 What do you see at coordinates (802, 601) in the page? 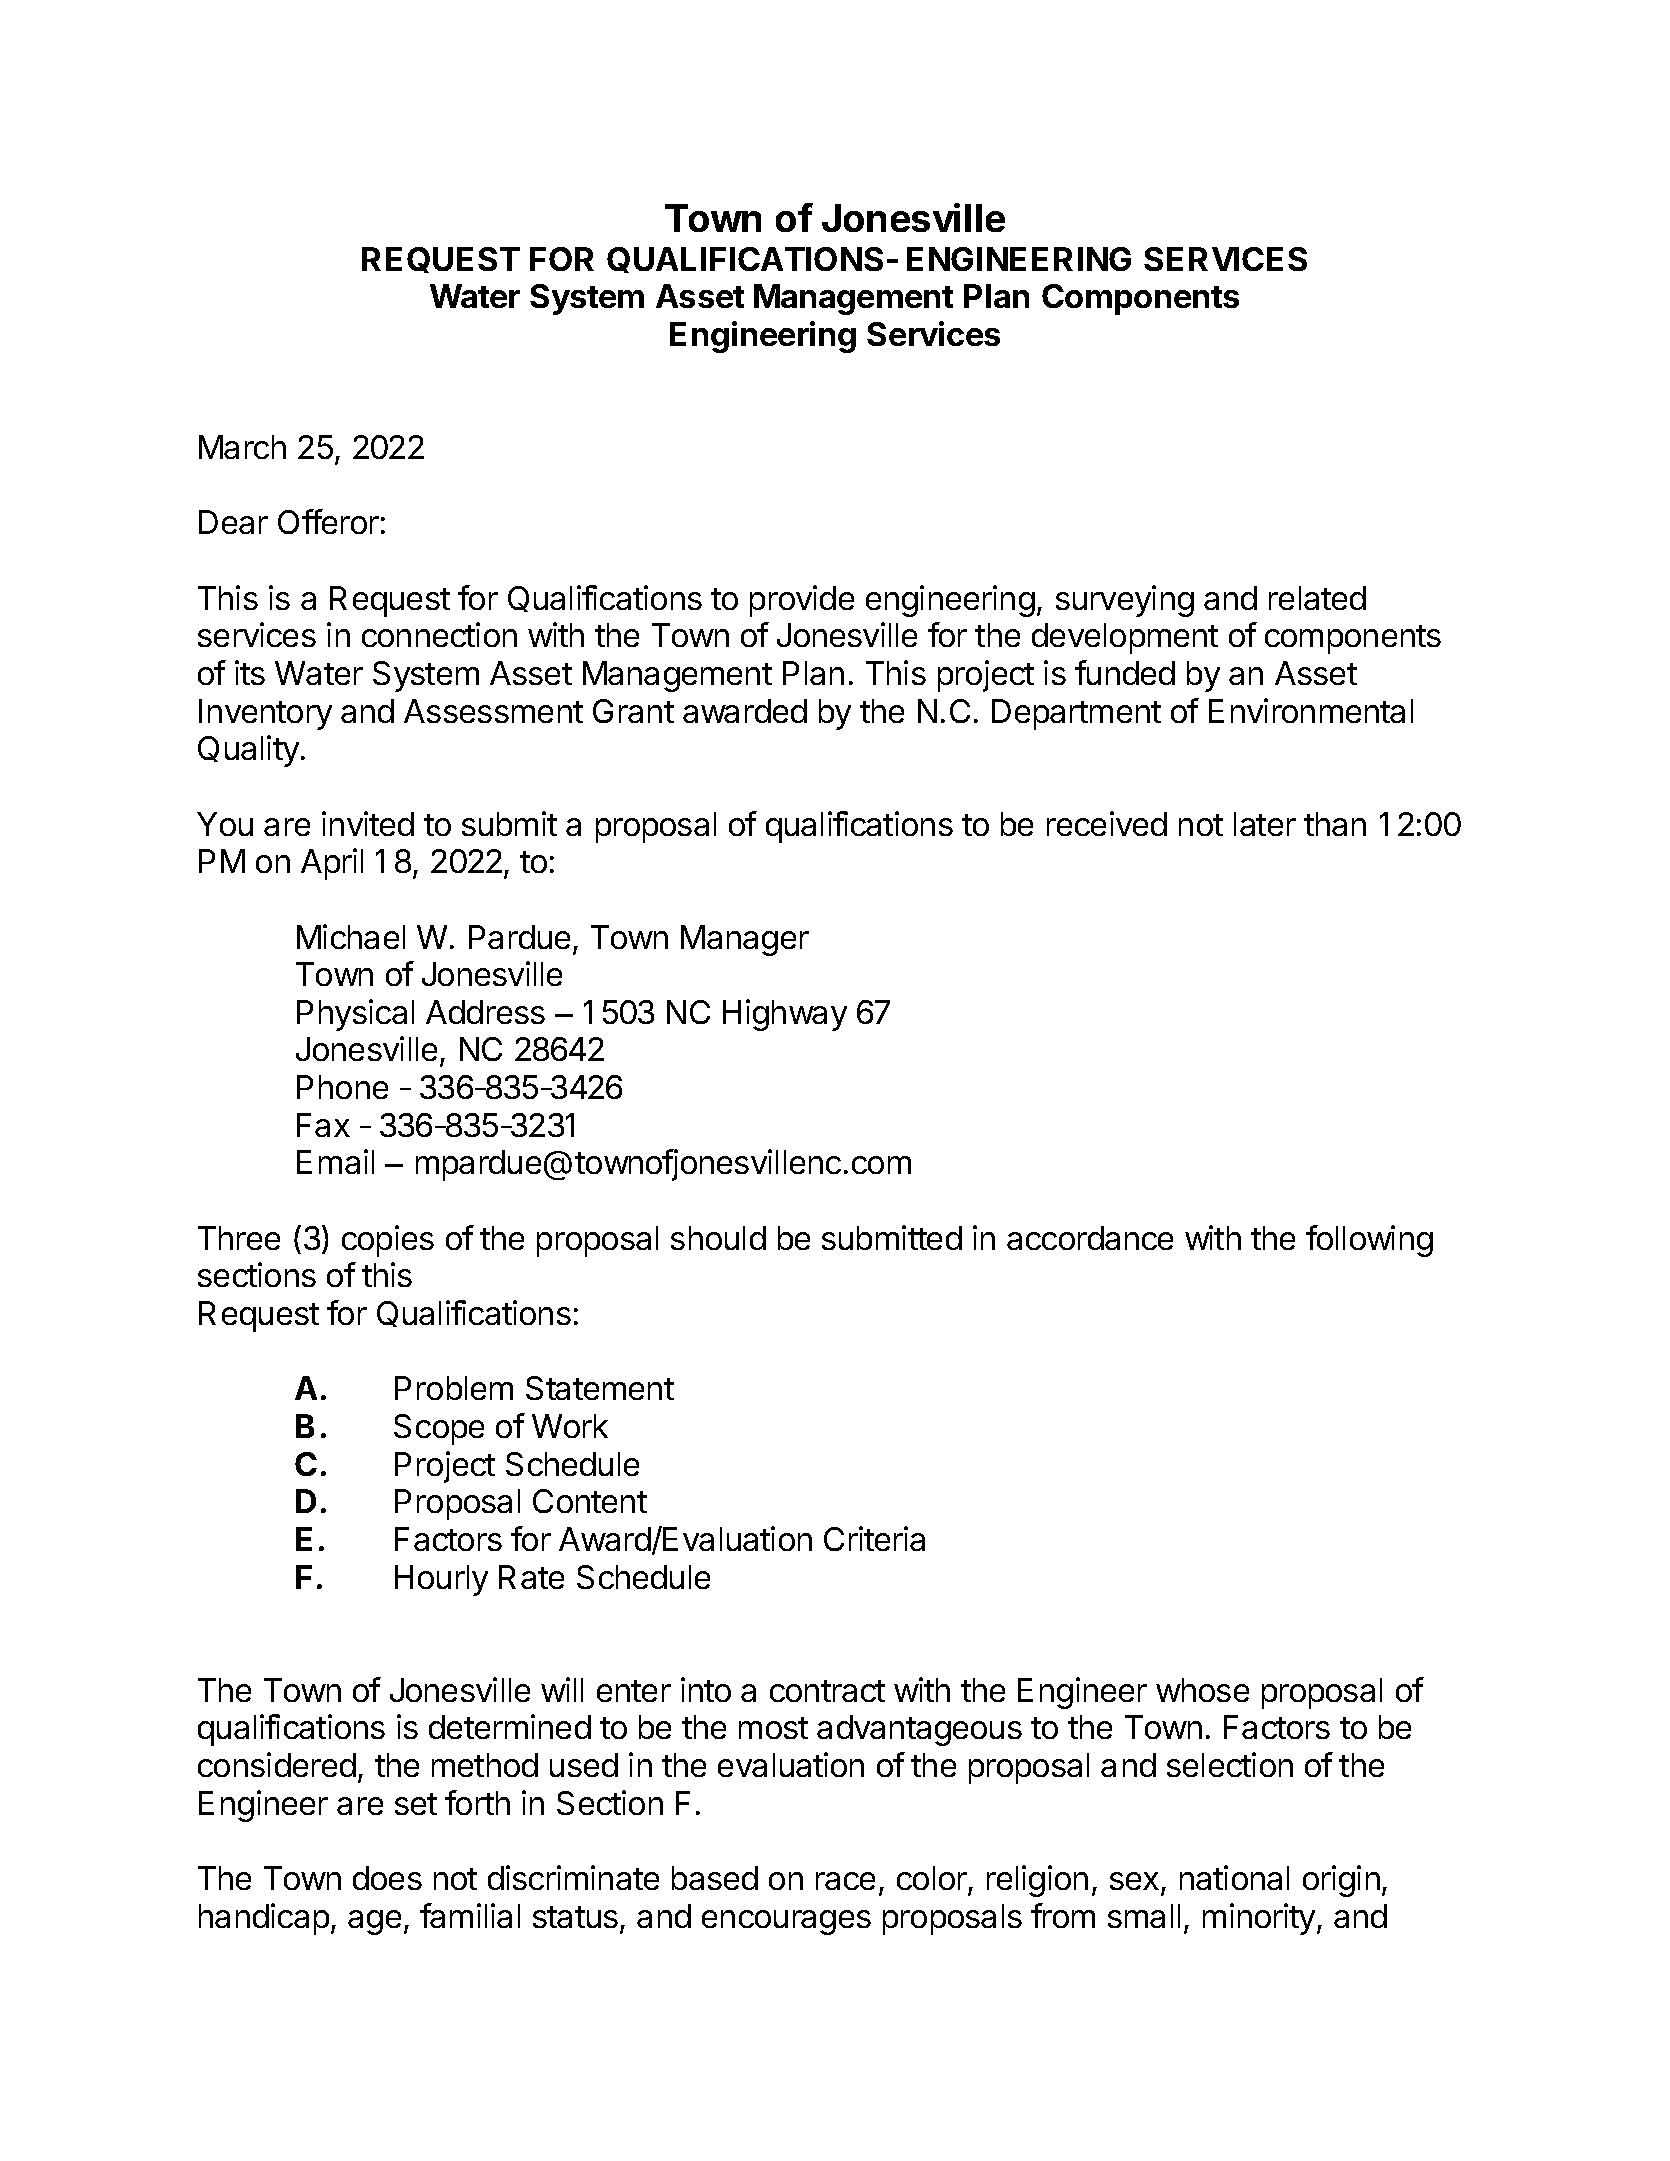
I see `provide` at bounding box center [802, 601].
